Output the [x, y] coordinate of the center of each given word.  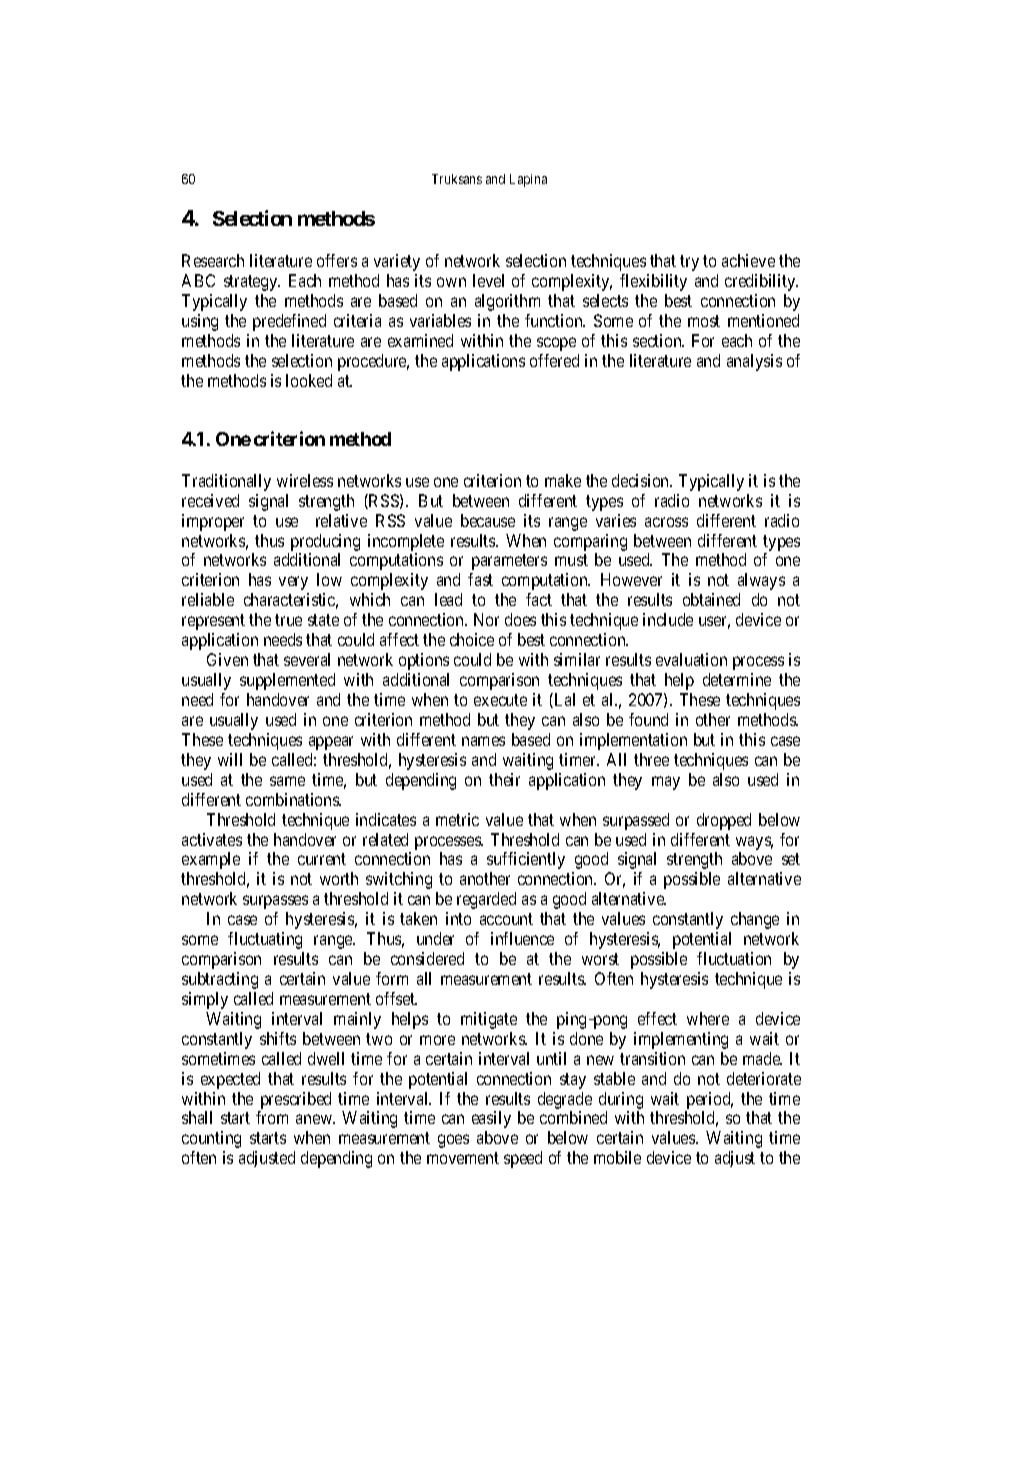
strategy [252, 283]
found [648, 719]
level [488, 280]
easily [491, 1119]
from [272, 1117]
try [689, 263]
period [710, 1100]
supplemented [287, 681]
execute [500, 700]
